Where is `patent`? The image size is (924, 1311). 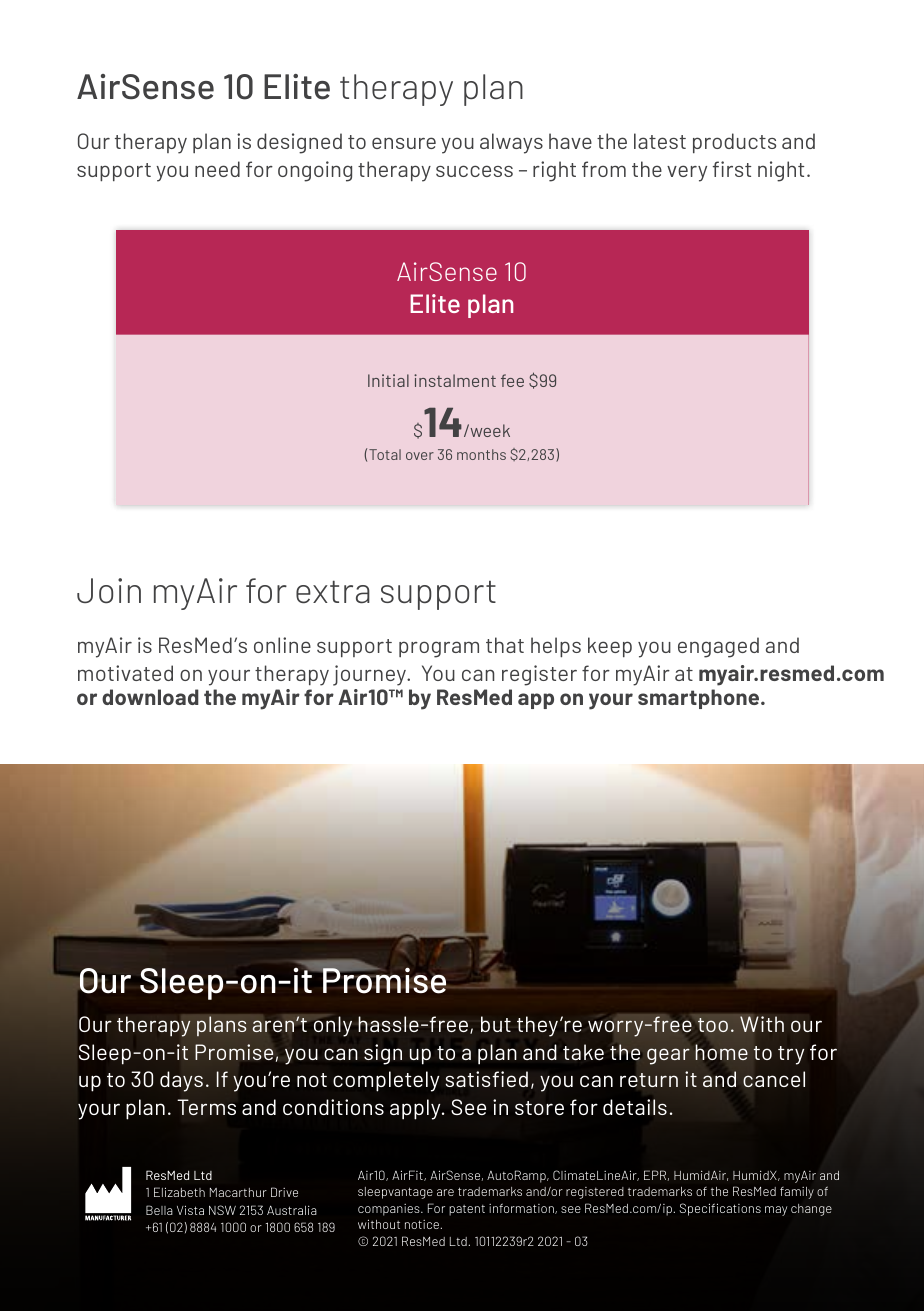 patent is located at coordinates (467, 1210).
